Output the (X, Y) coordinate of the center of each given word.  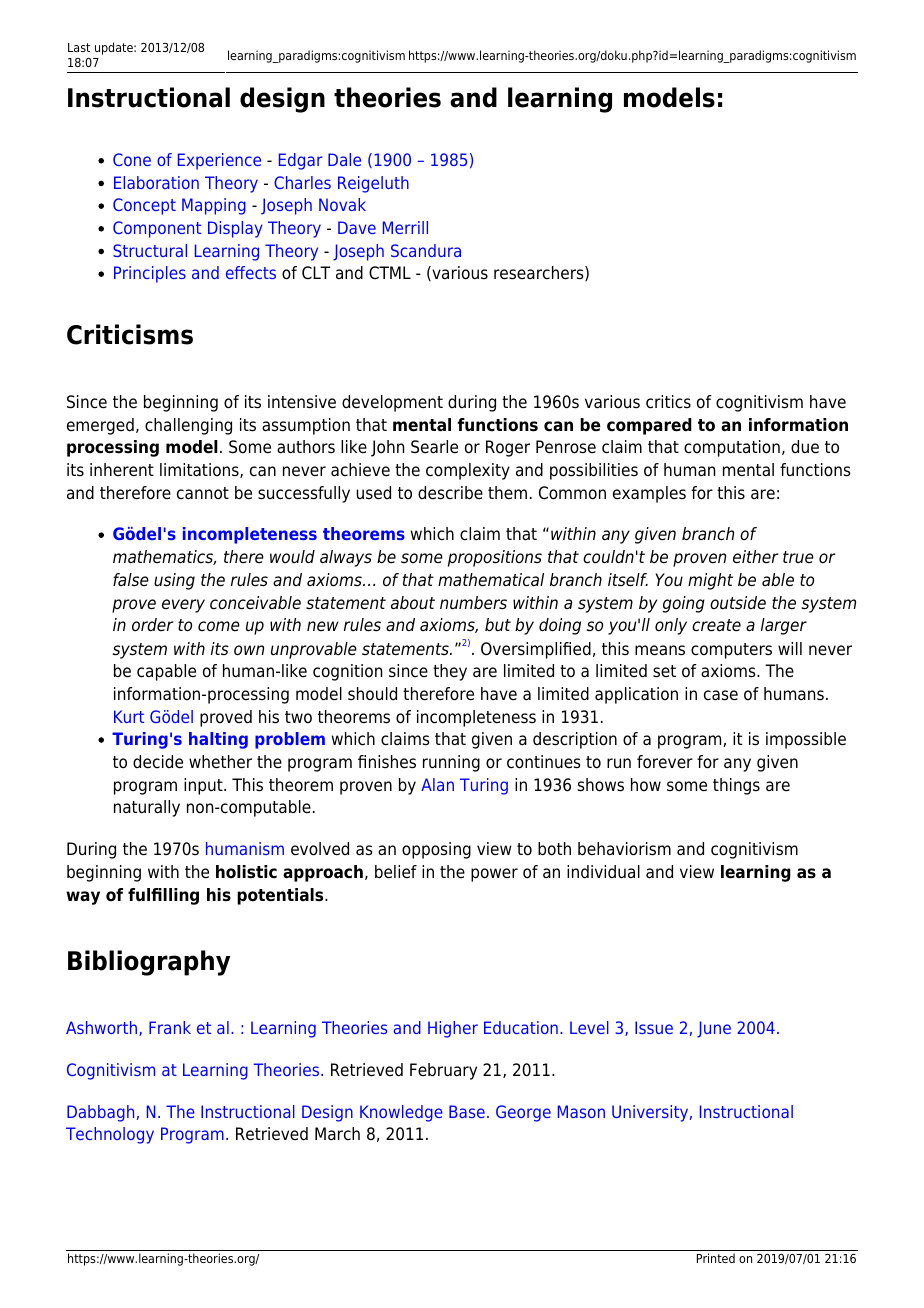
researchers (540, 273)
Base (467, 1111)
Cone (132, 159)
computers (731, 651)
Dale (344, 159)
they (450, 672)
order (153, 625)
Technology (110, 1135)
